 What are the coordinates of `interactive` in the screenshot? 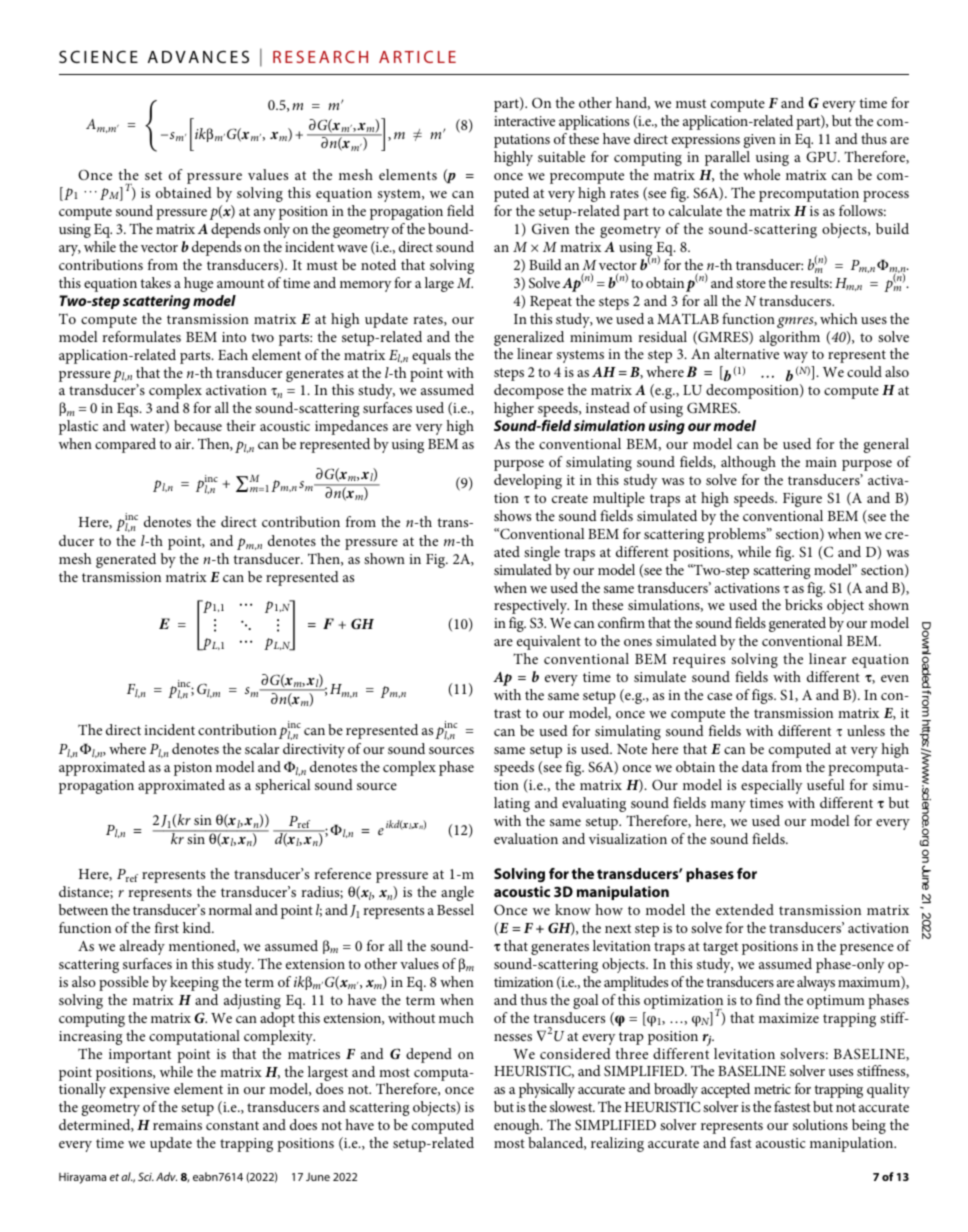 It's located at (524, 121).
